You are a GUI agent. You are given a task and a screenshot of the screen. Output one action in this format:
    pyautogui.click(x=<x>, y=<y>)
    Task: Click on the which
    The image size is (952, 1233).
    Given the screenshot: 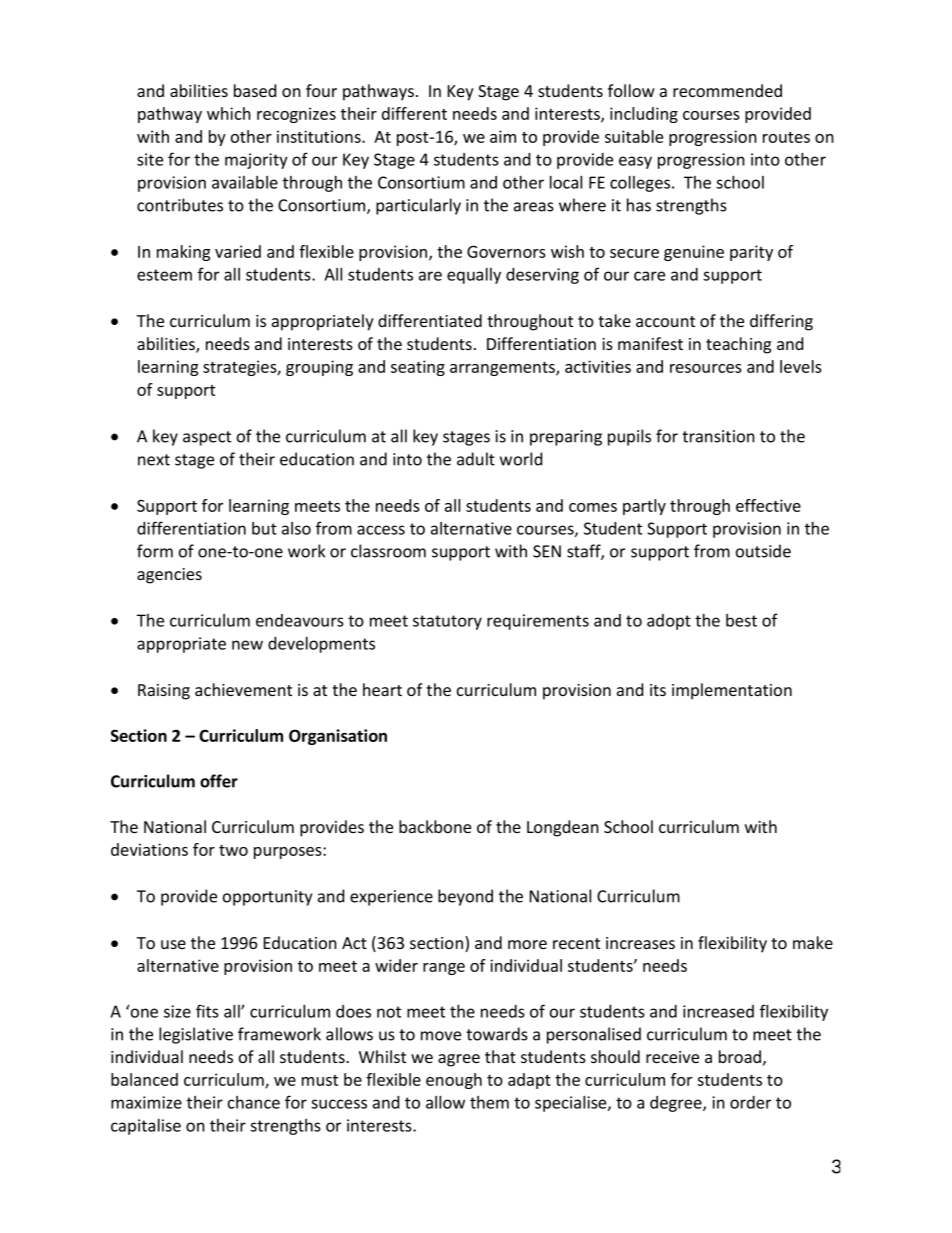 What is the action you would take?
    pyautogui.click(x=229, y=113)
